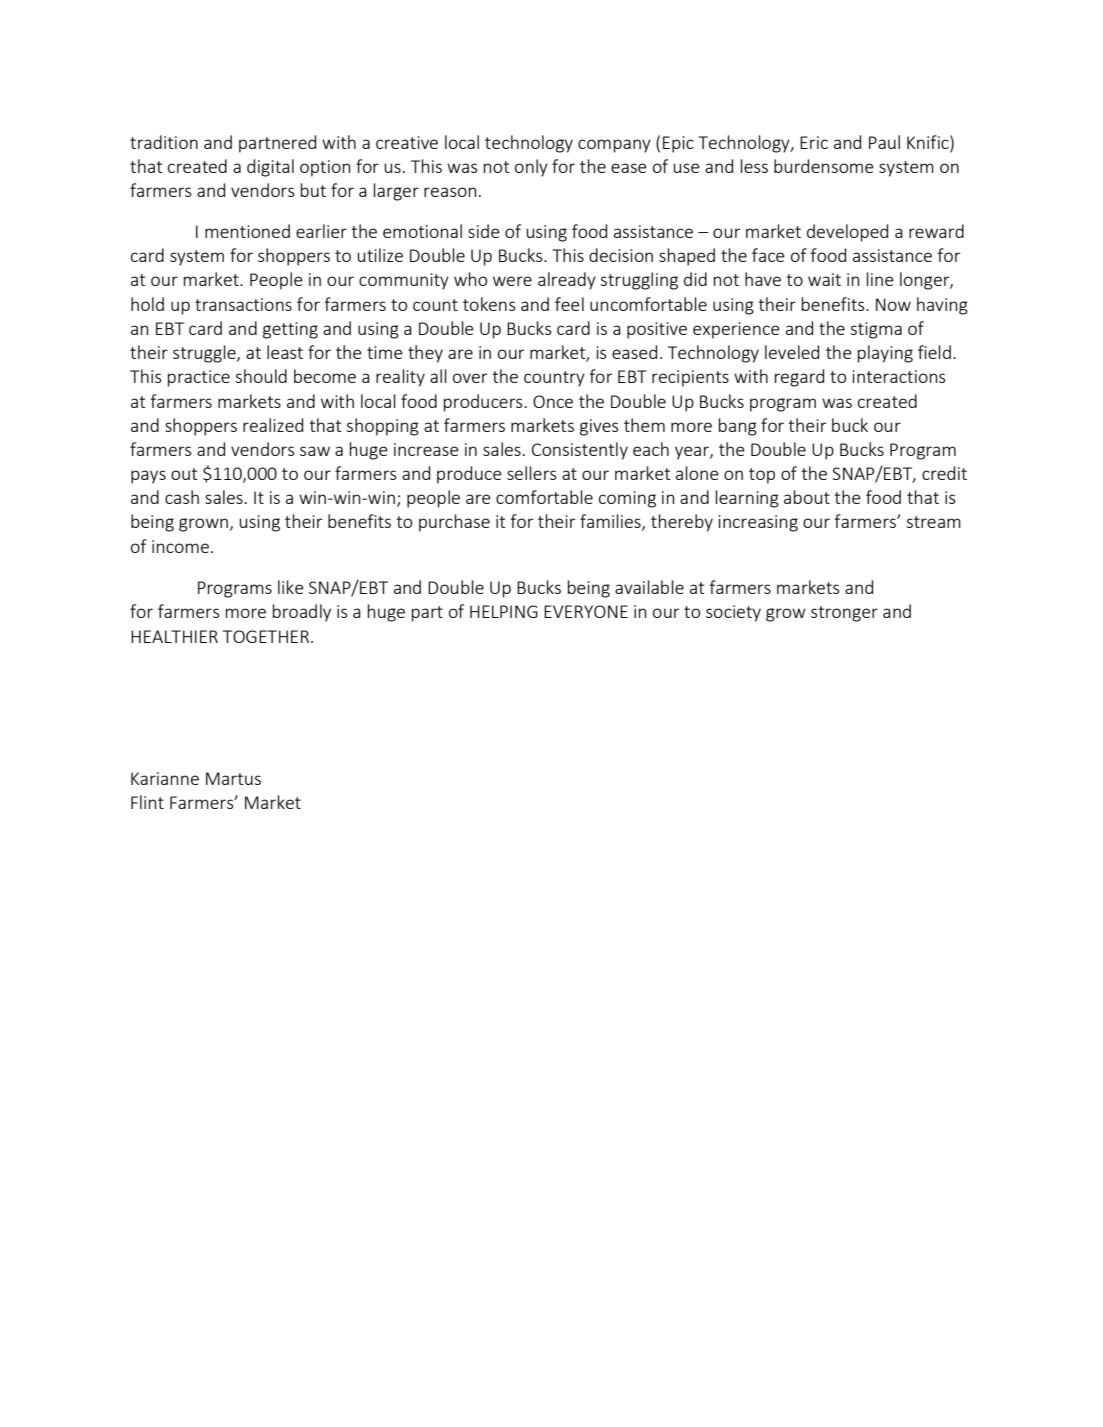 Image resolution: width=1103 pixels, height=1427 pixels. Describe the element at coordinates (165, 778) in the page. I see `Karianne` at that location.
